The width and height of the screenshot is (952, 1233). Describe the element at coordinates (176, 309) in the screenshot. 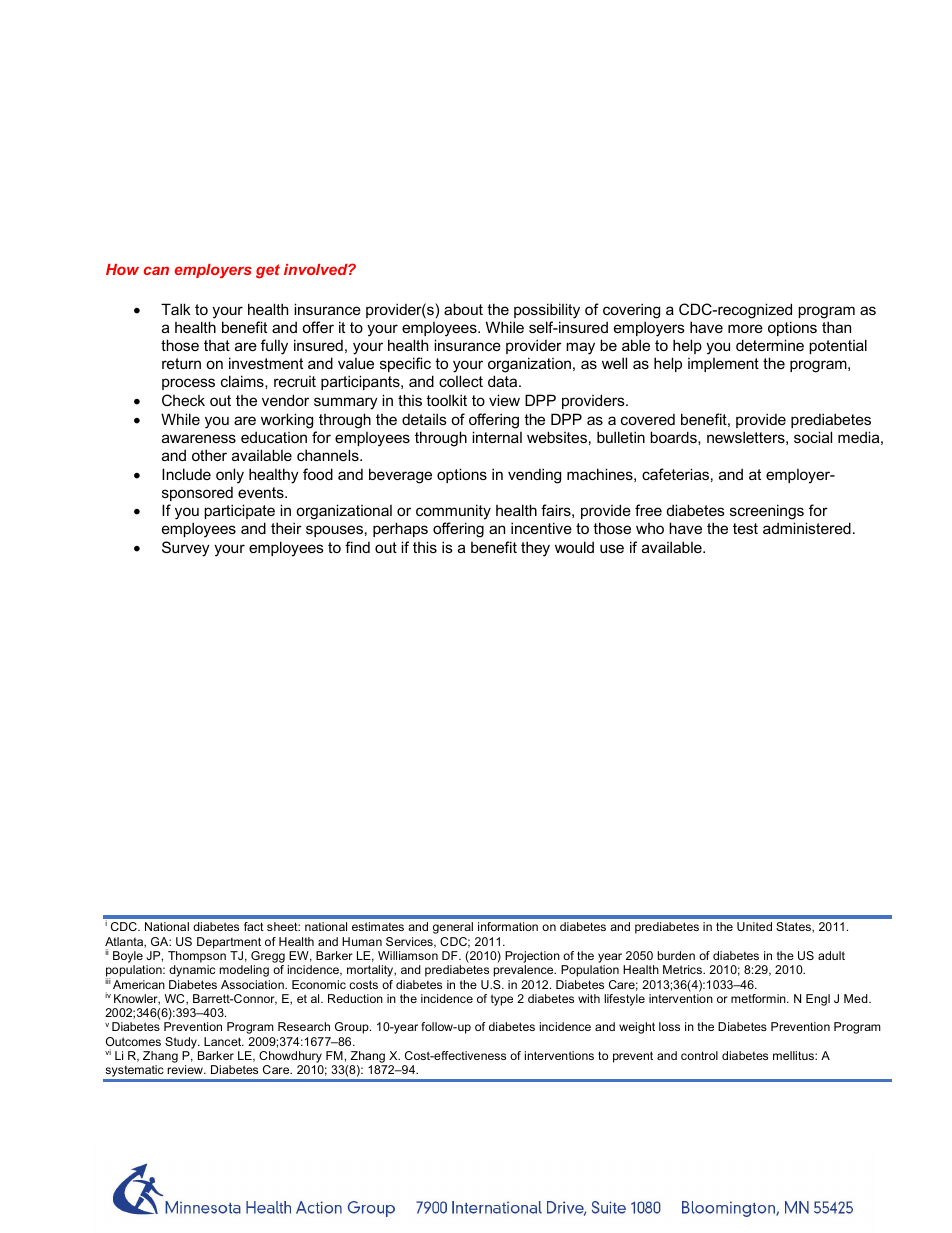

I see `Talk` at that location.
